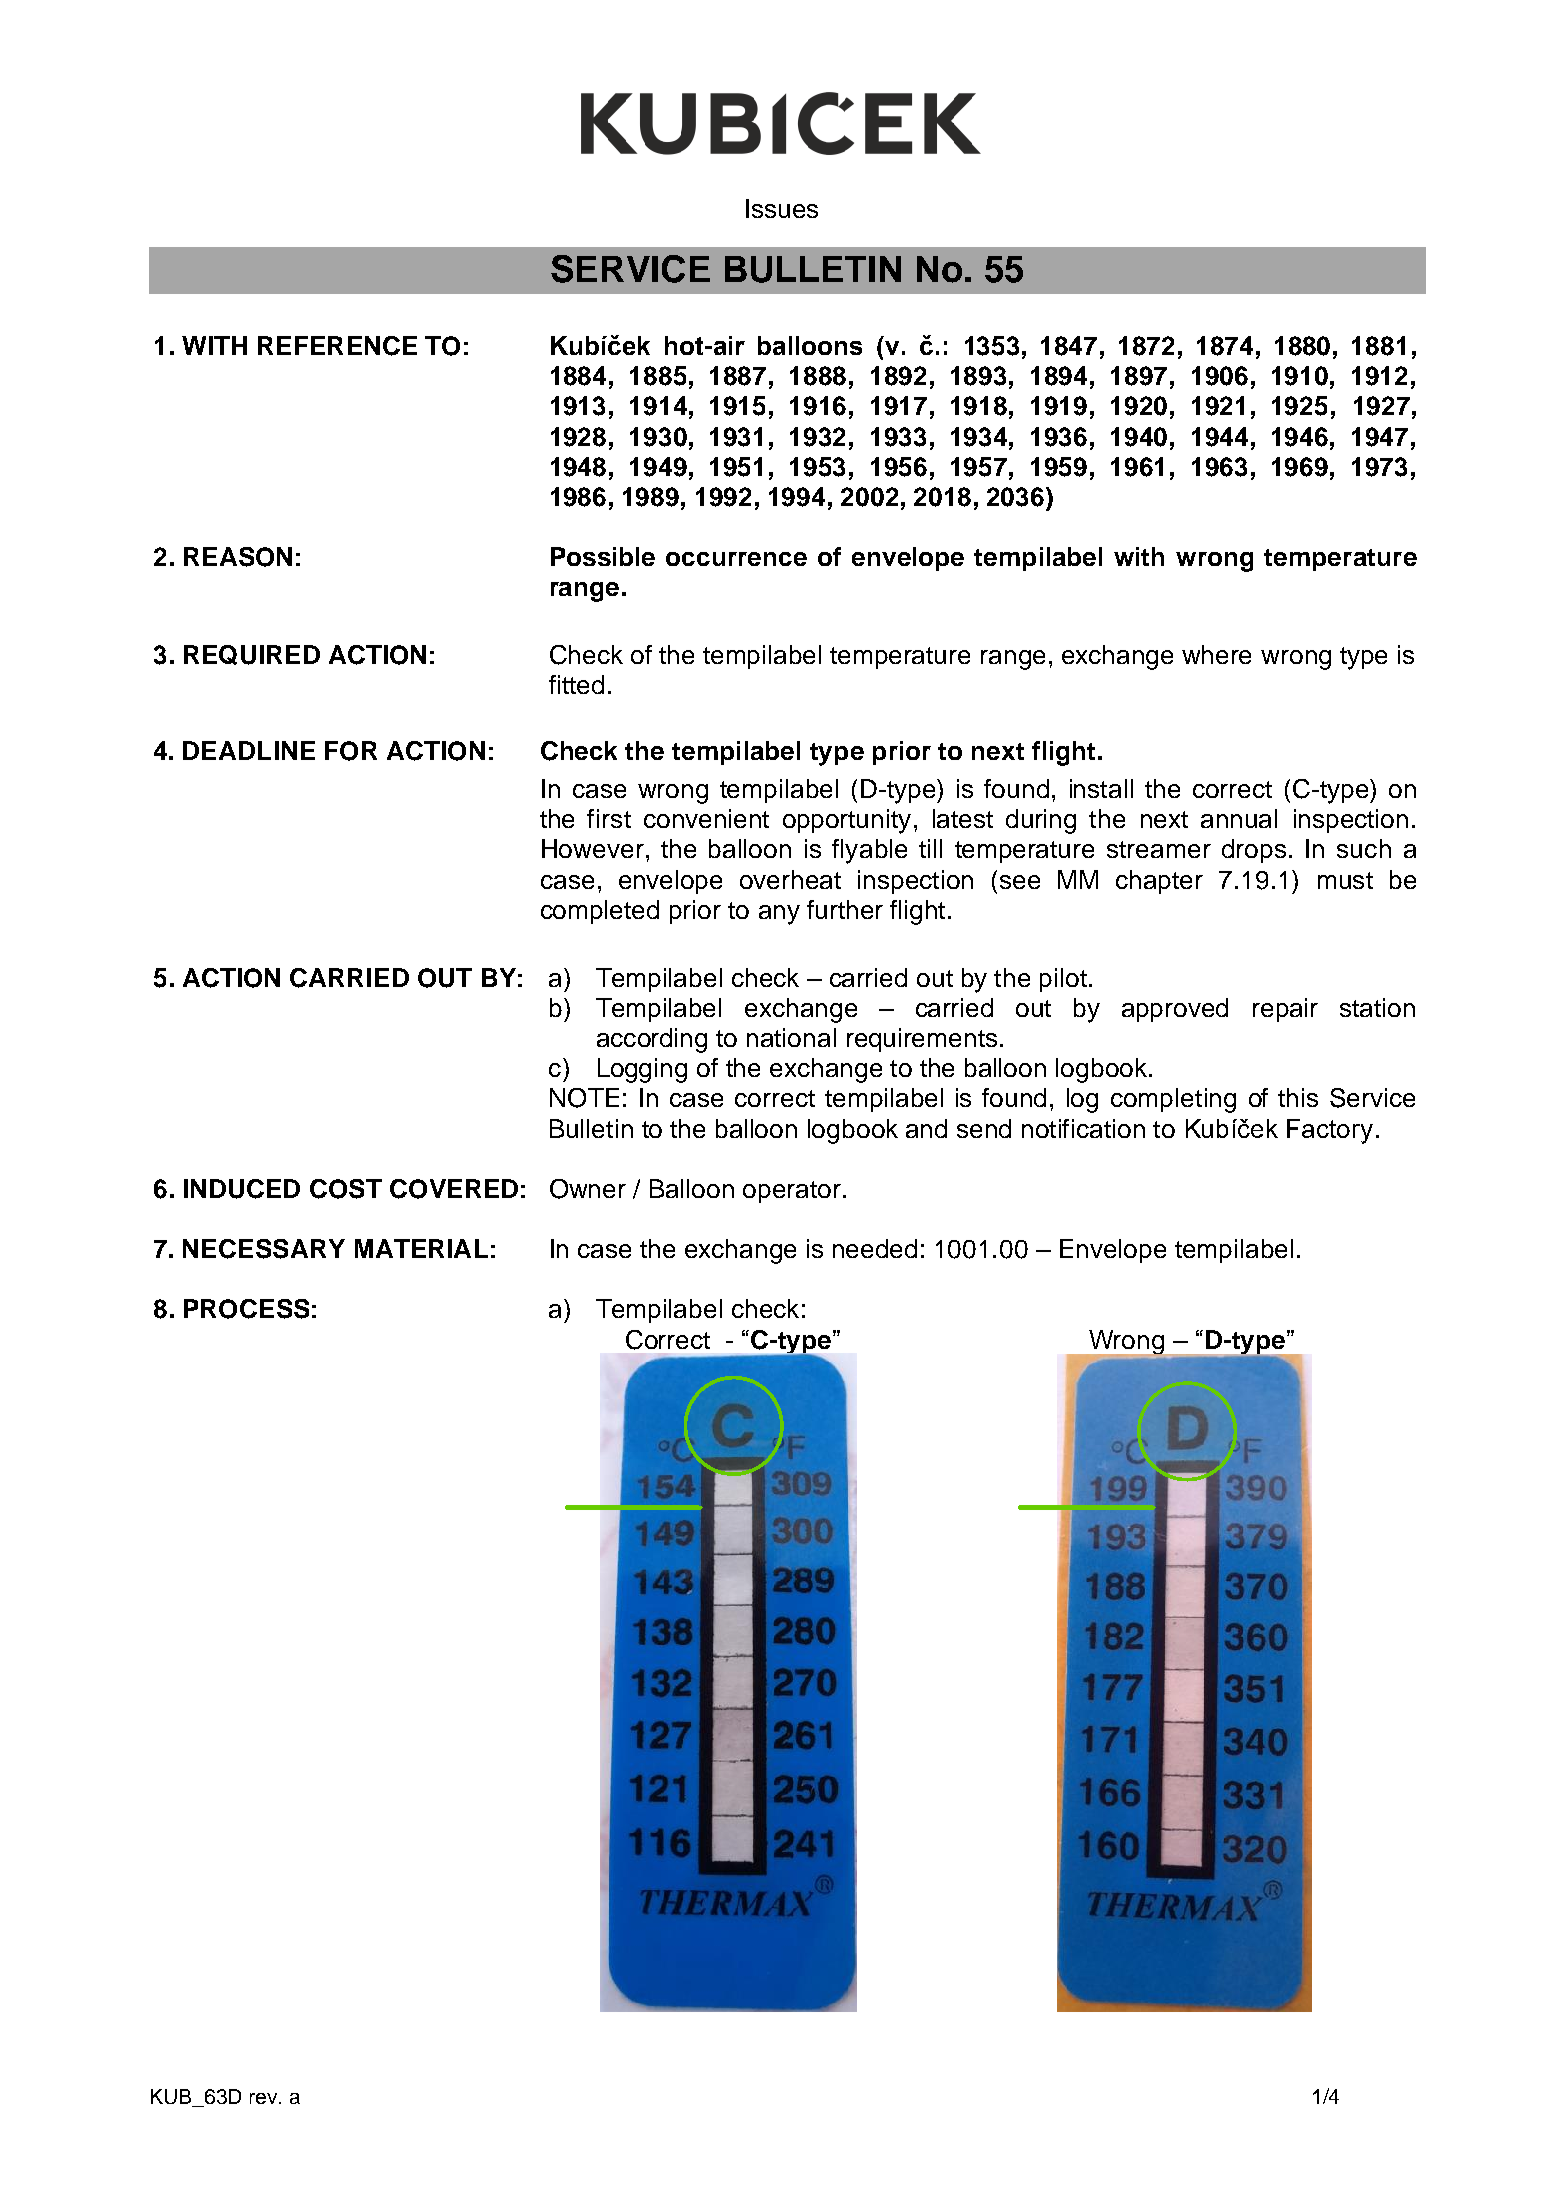 The height and width of the document is (2211, 1563). I want to click on COST, so click(346, 1189).
